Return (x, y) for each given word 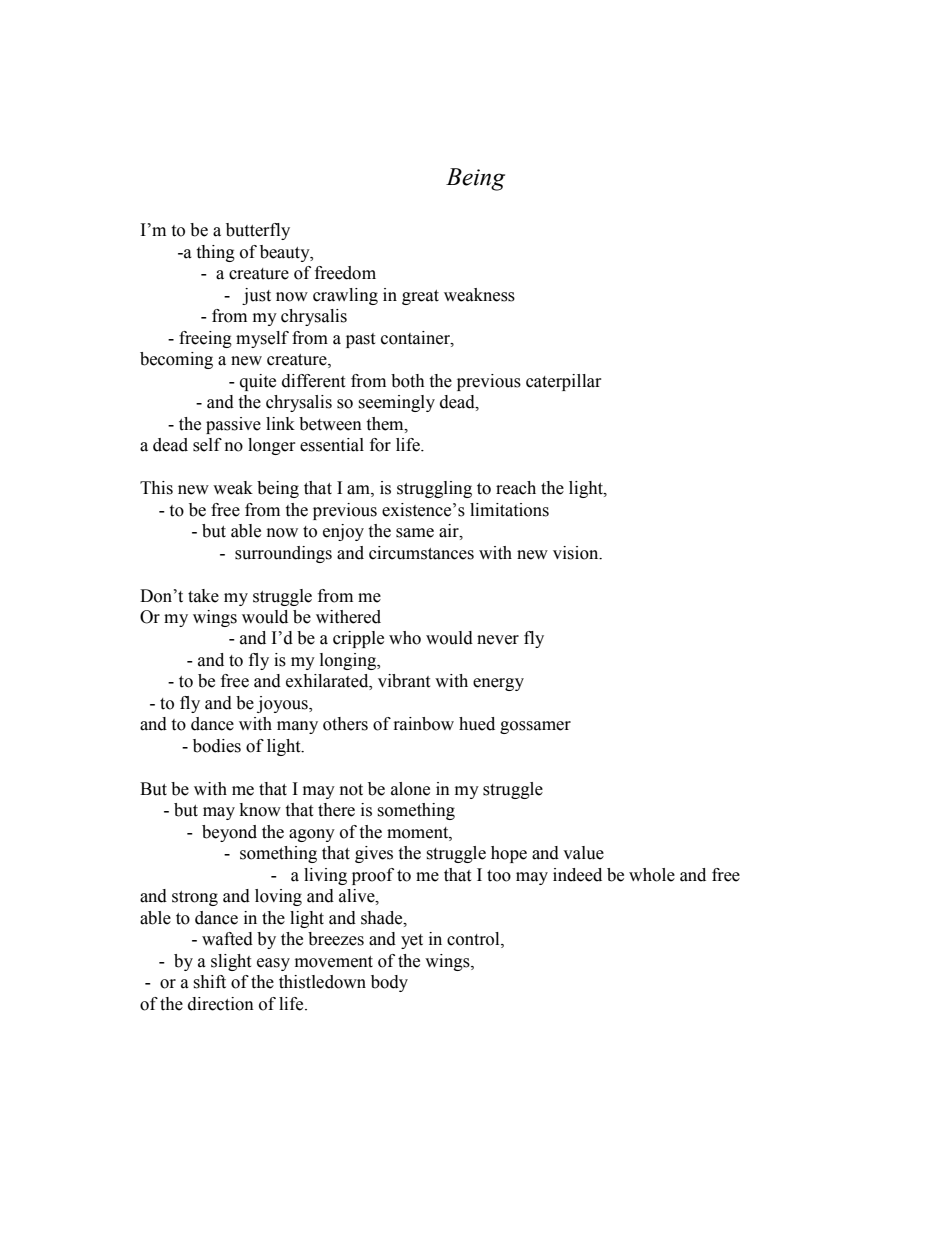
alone (410, 789)
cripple (358, 639)
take (203, 596)
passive (233, 425)
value (583, 853)
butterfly (258, 231)
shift (209, 982)
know (260, 810)
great (420, 297)
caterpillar (563, 382)
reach (516, 488)
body (389, 983)
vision (577, 553)
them (386, 424)
